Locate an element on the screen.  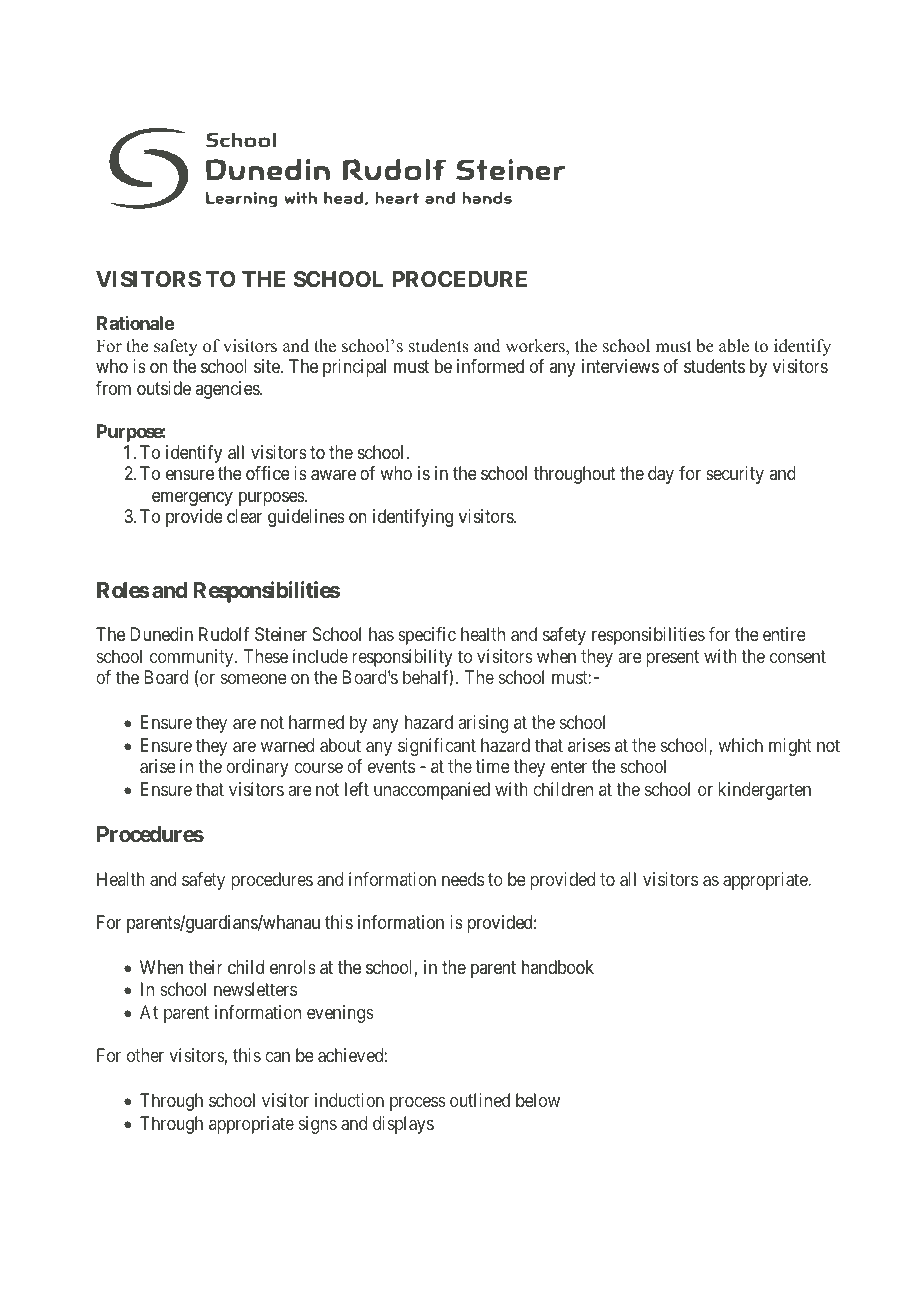
informed is located at coordinates (490, 366).
